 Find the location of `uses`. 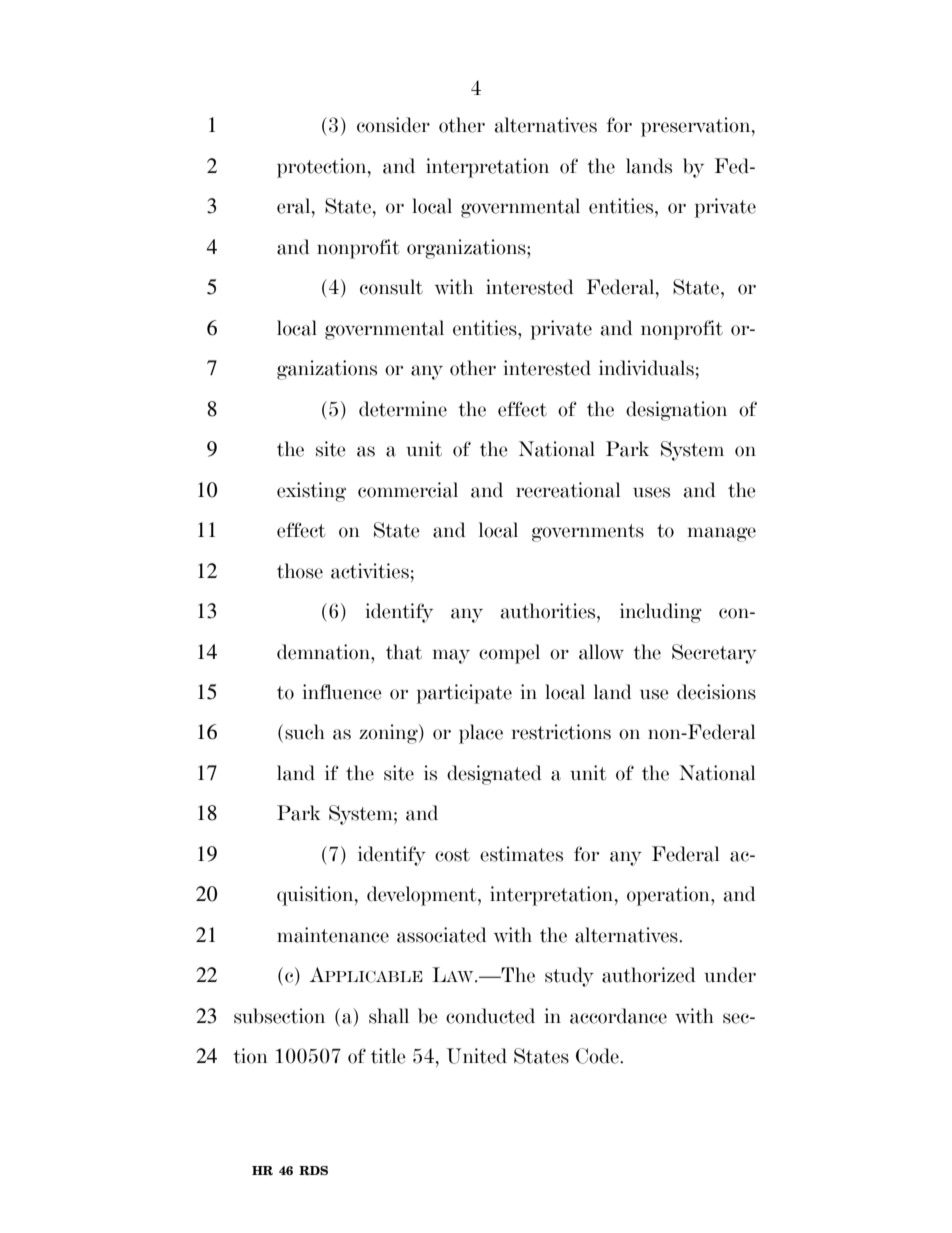

uses is located at coordinates (651, 492).
